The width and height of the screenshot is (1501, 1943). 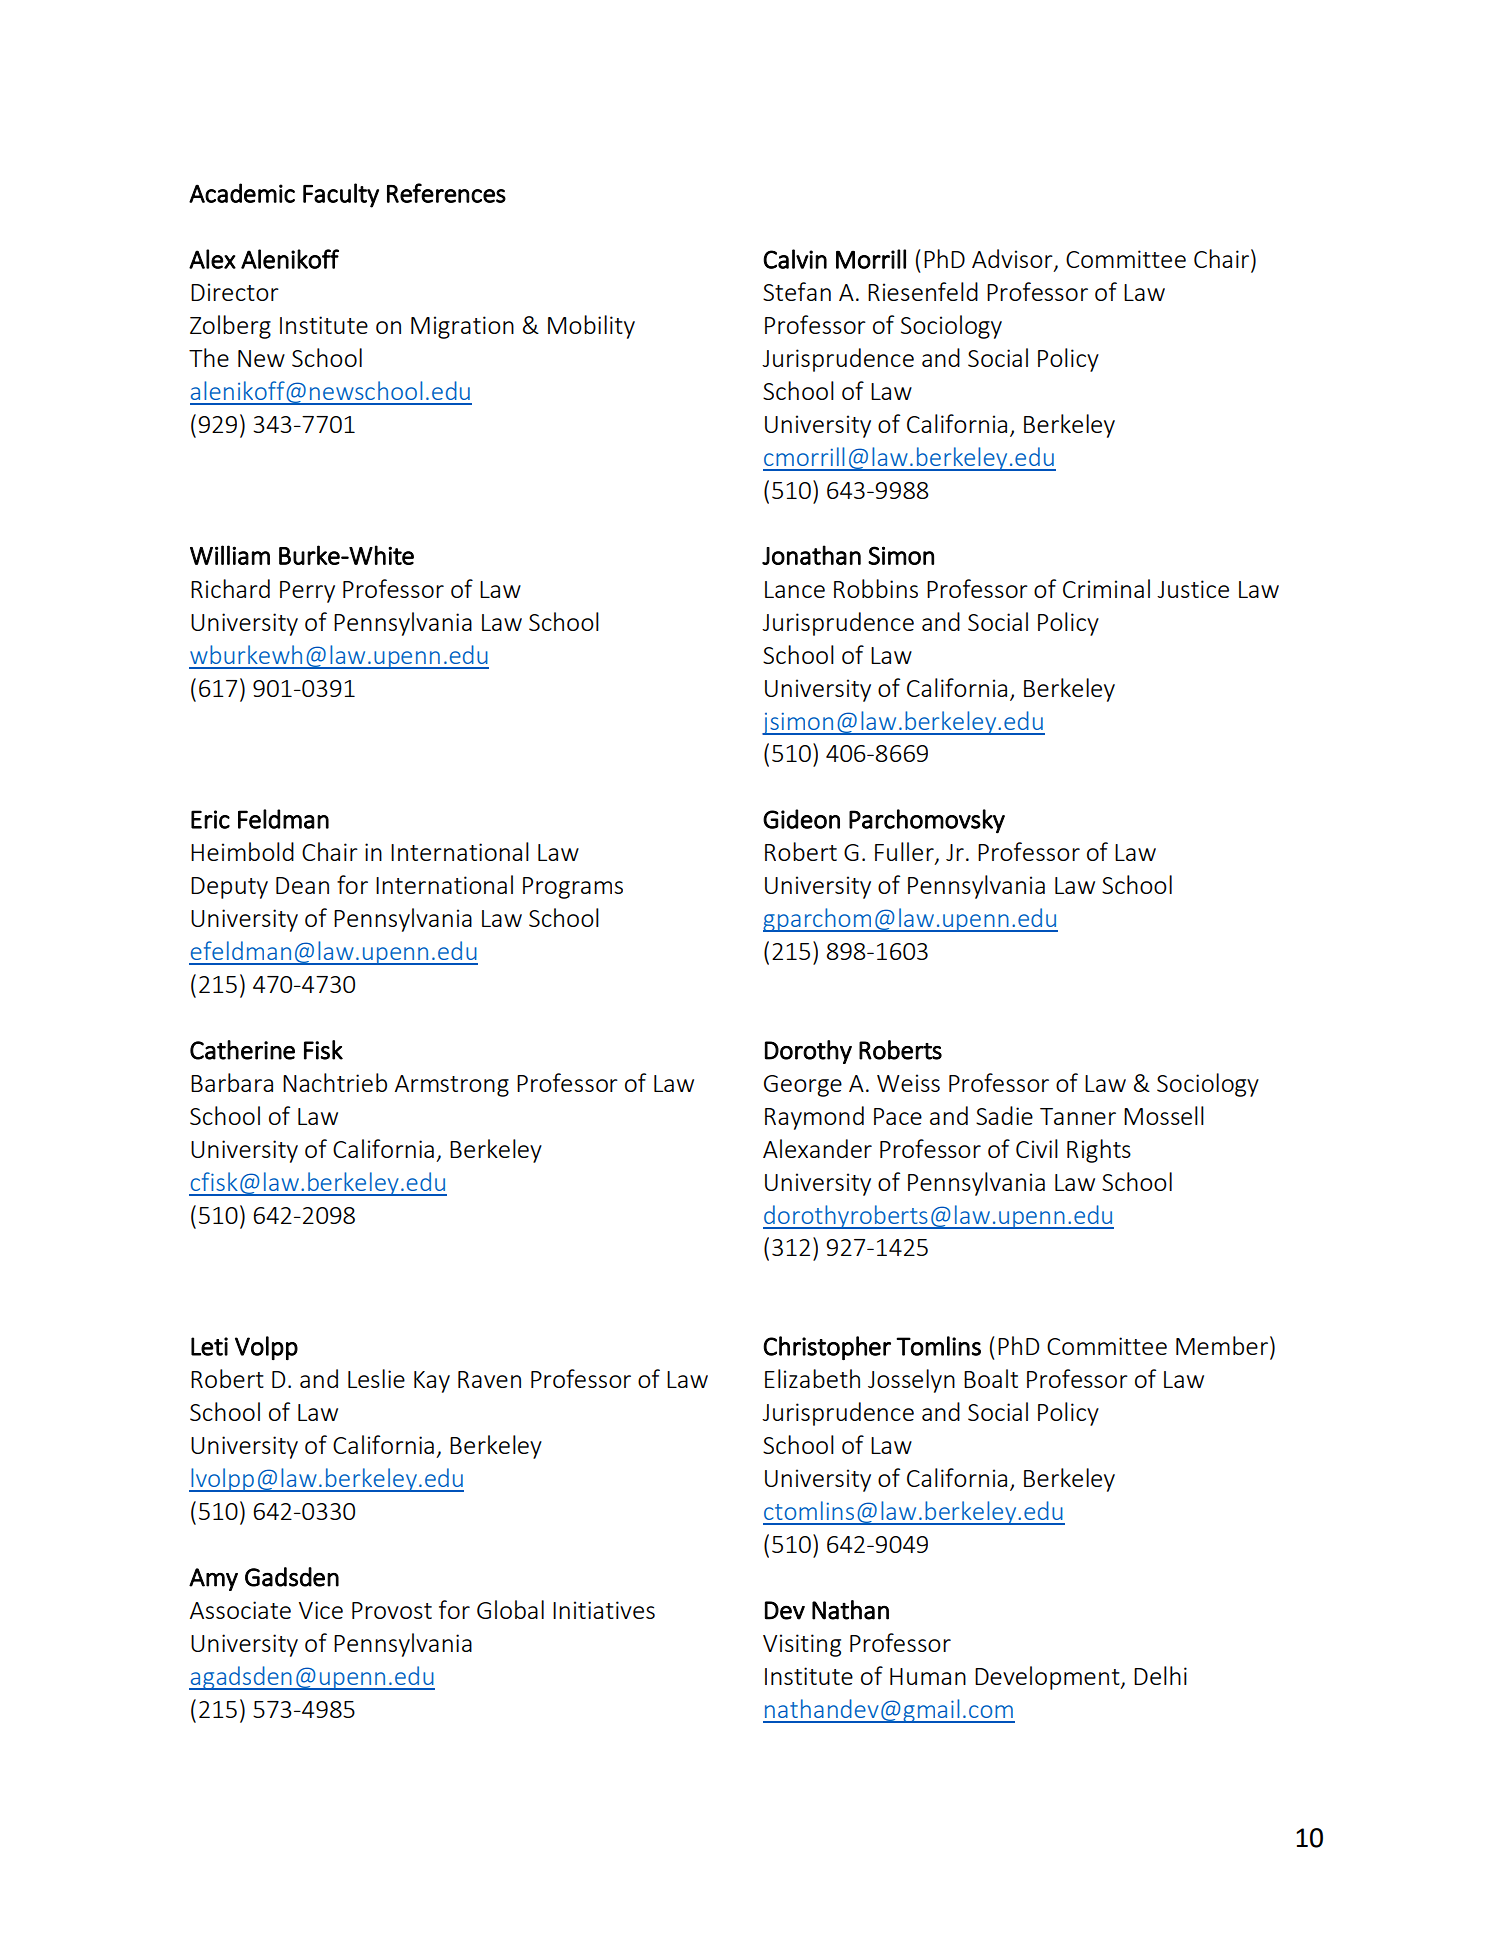 What do you see at coordinates (307, 592) in the screenshot?
I see `Perry` at bounding box center [307, 592].
